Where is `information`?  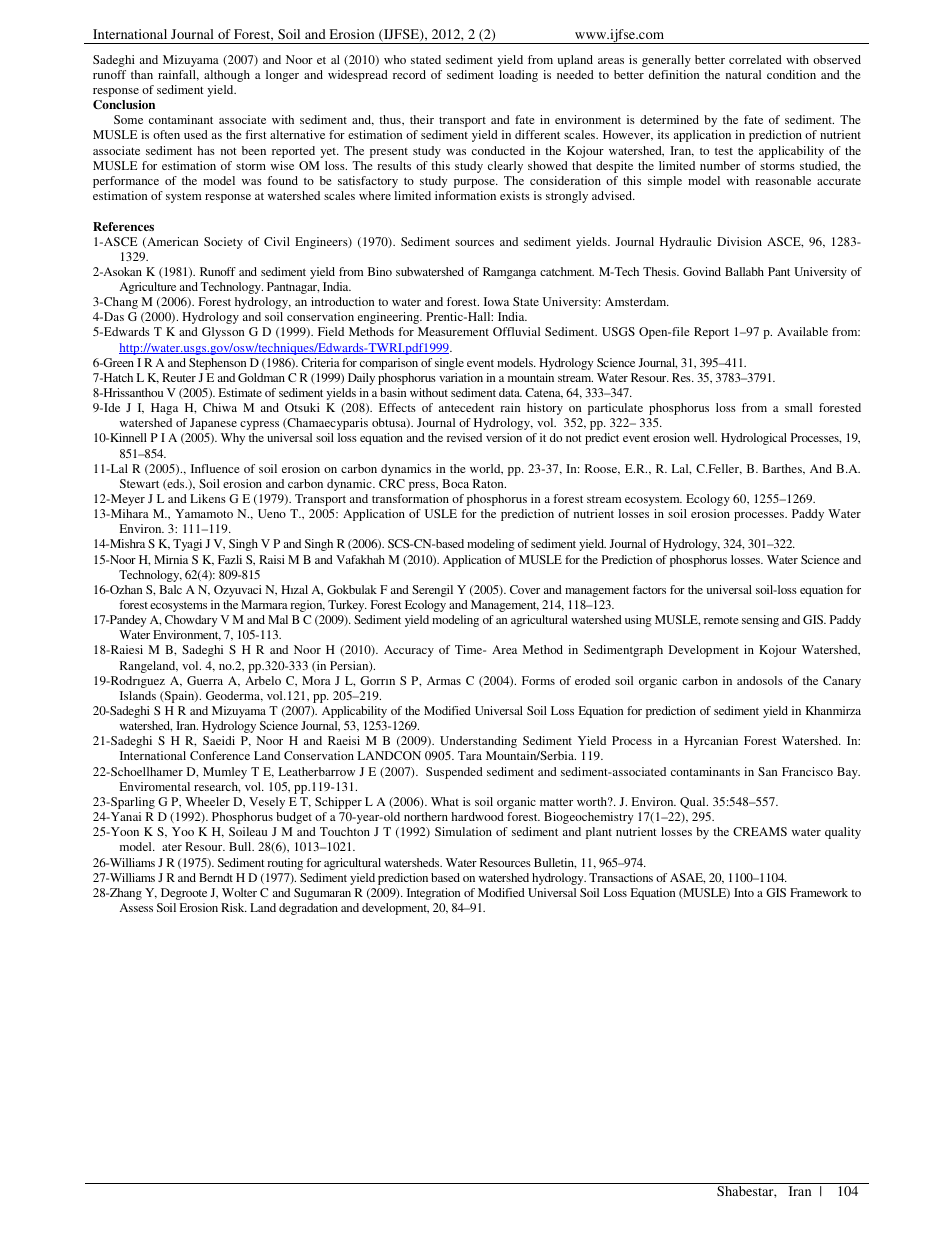
information is located at coordinates (465, 195).
